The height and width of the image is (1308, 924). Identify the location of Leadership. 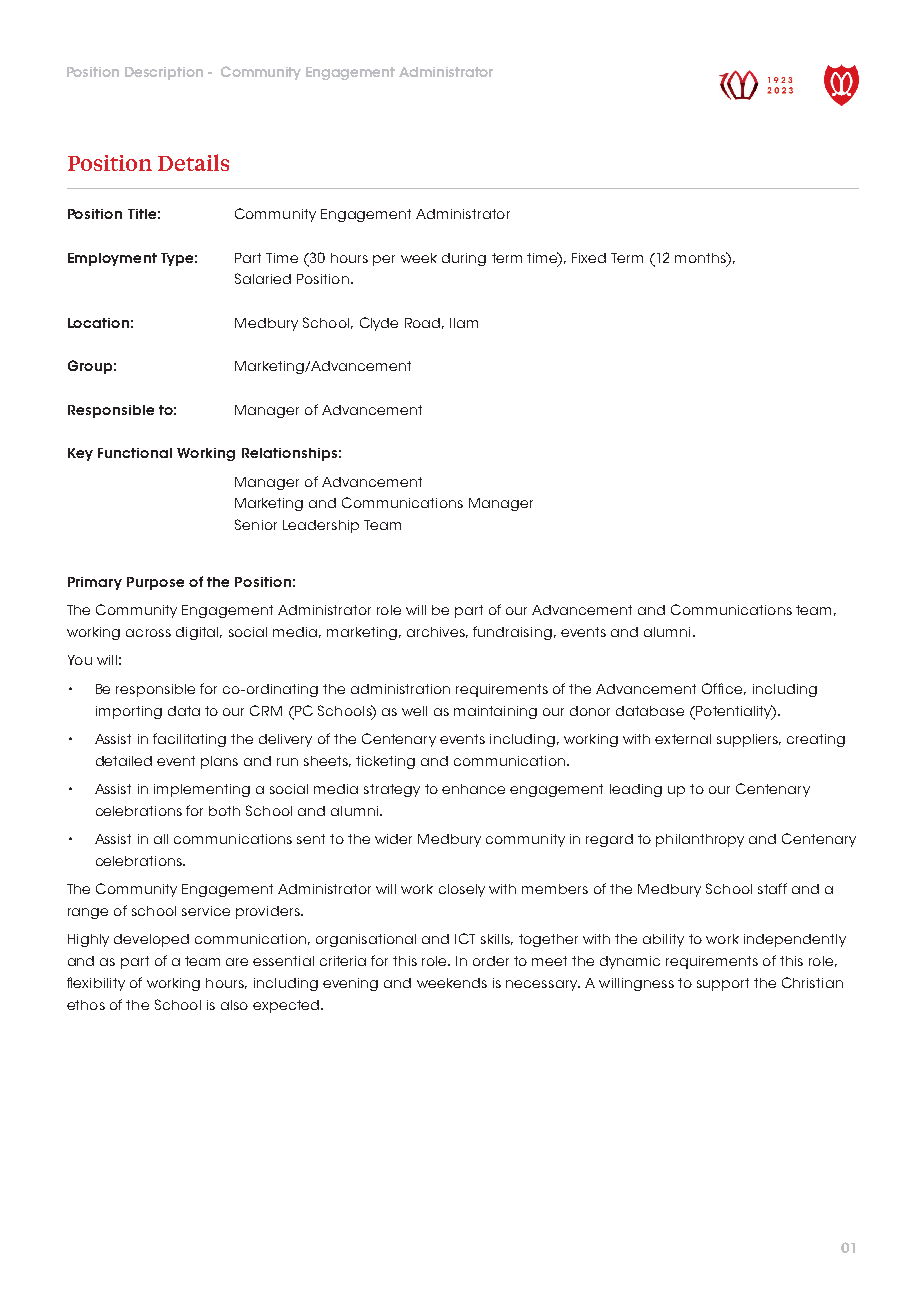
(321, 526).
